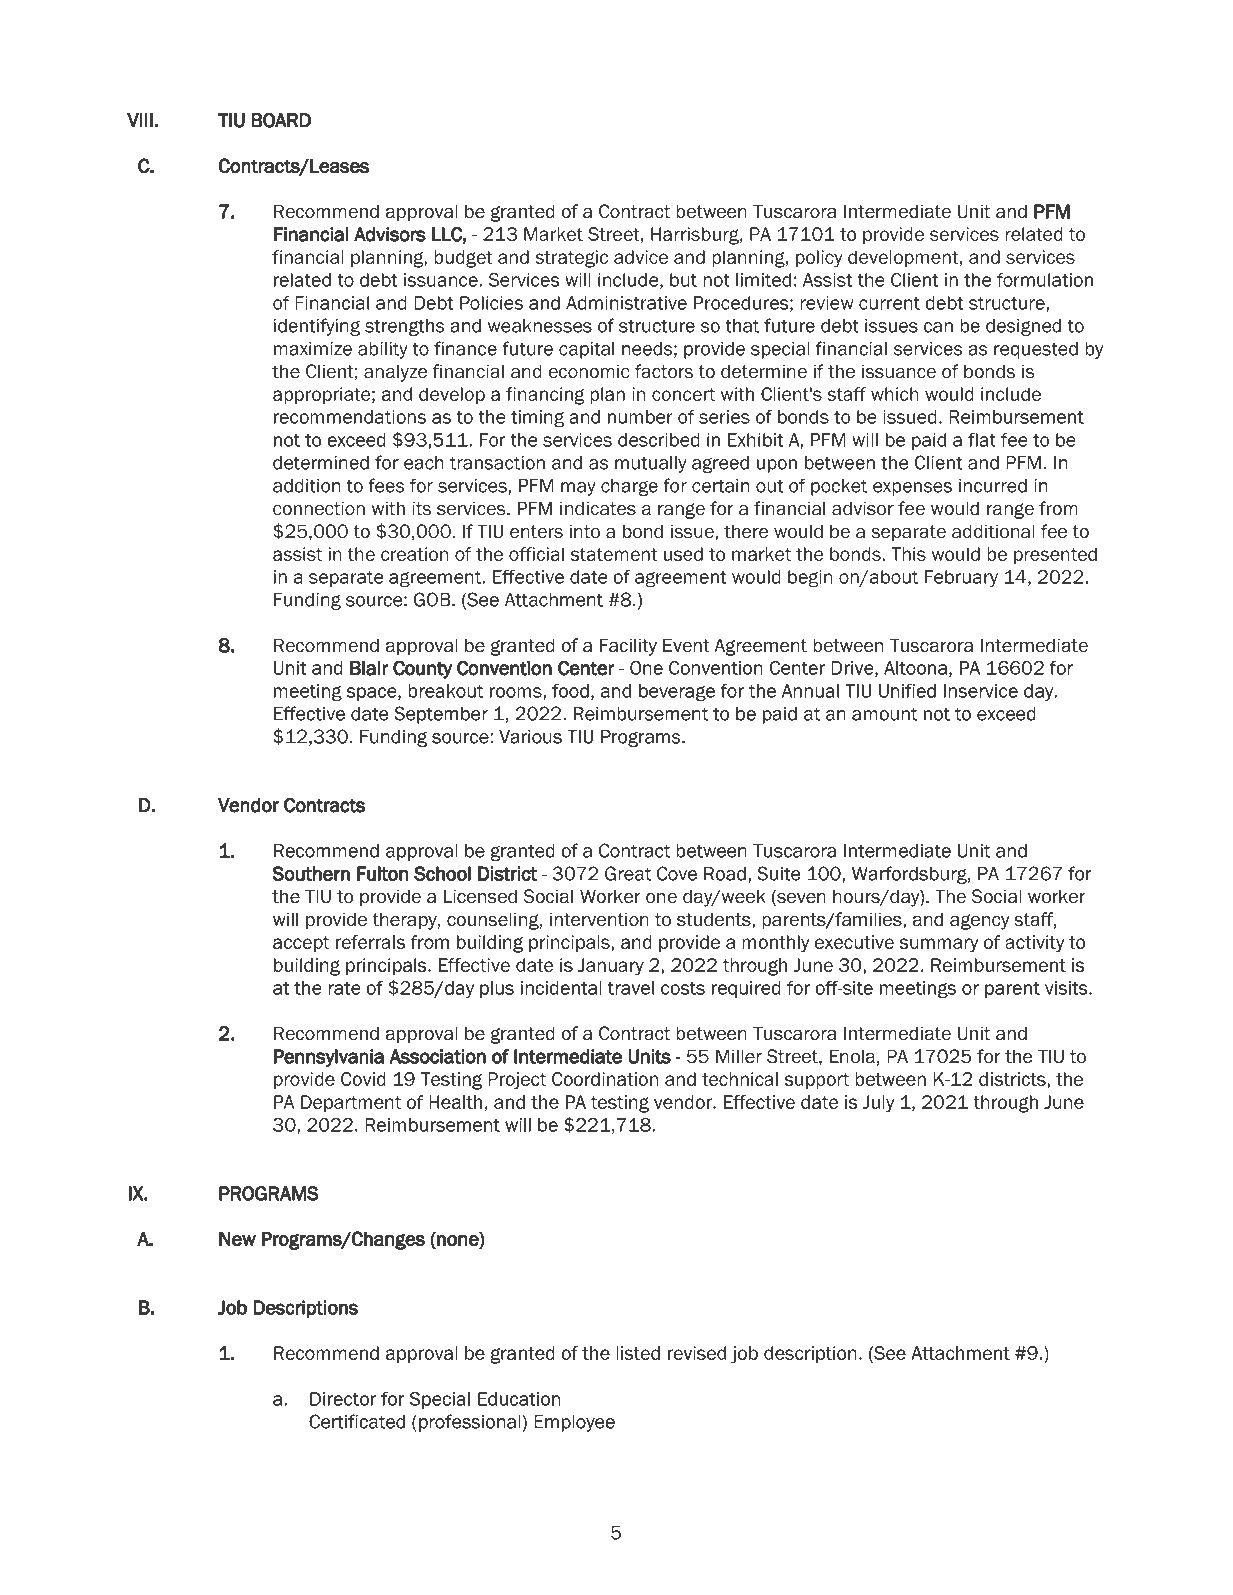 This image has width=1233, height=1595. I want to click on September, so click(441, 715).
